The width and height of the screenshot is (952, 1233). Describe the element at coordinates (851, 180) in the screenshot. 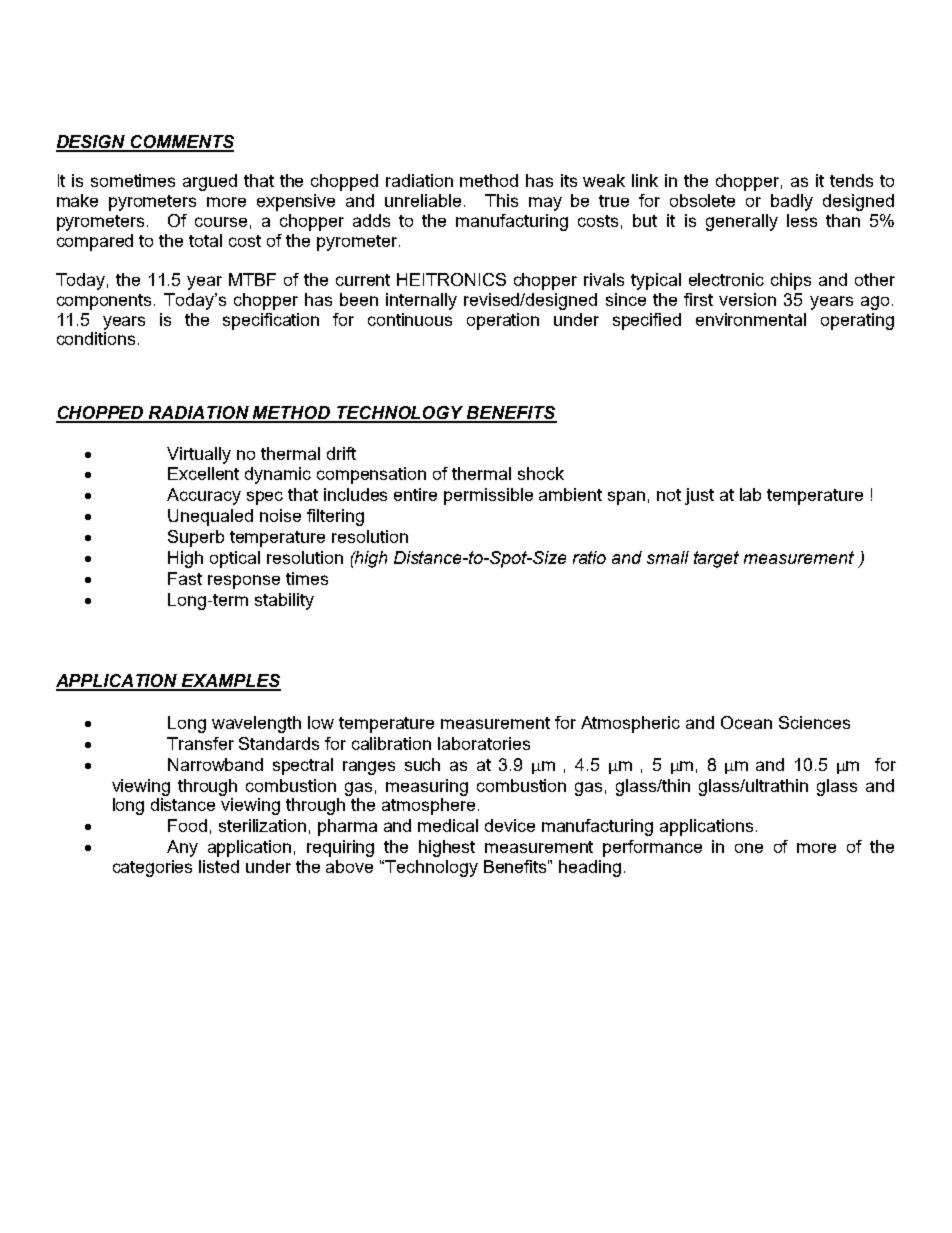

I see `tends` at that location.
